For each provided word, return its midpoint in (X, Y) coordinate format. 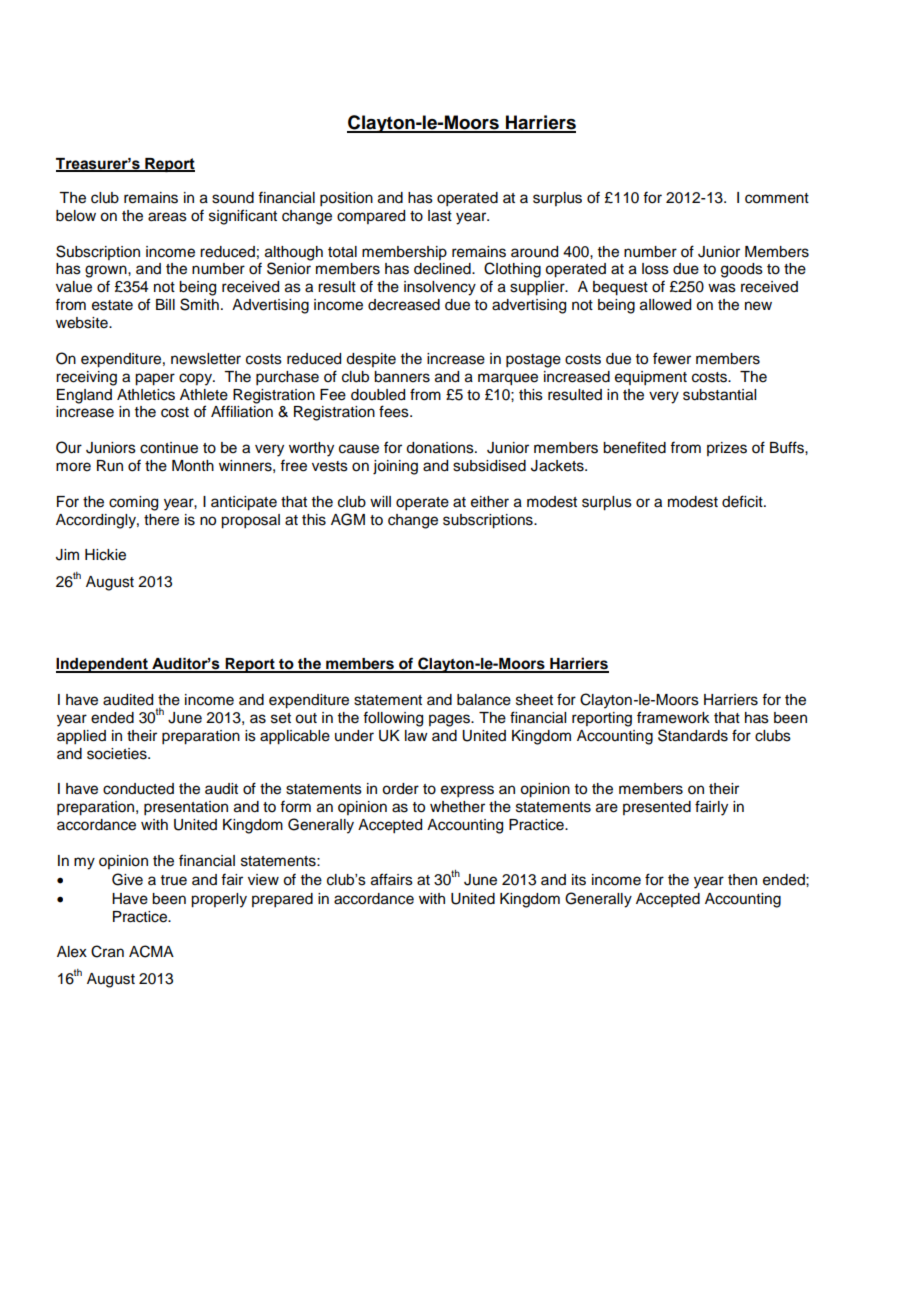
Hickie (105, 555)
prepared (282, 900)
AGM (348, 519)
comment (777, 198)
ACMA (151, 951)
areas (167, 217)
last (440, 216)
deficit (743, 501)
